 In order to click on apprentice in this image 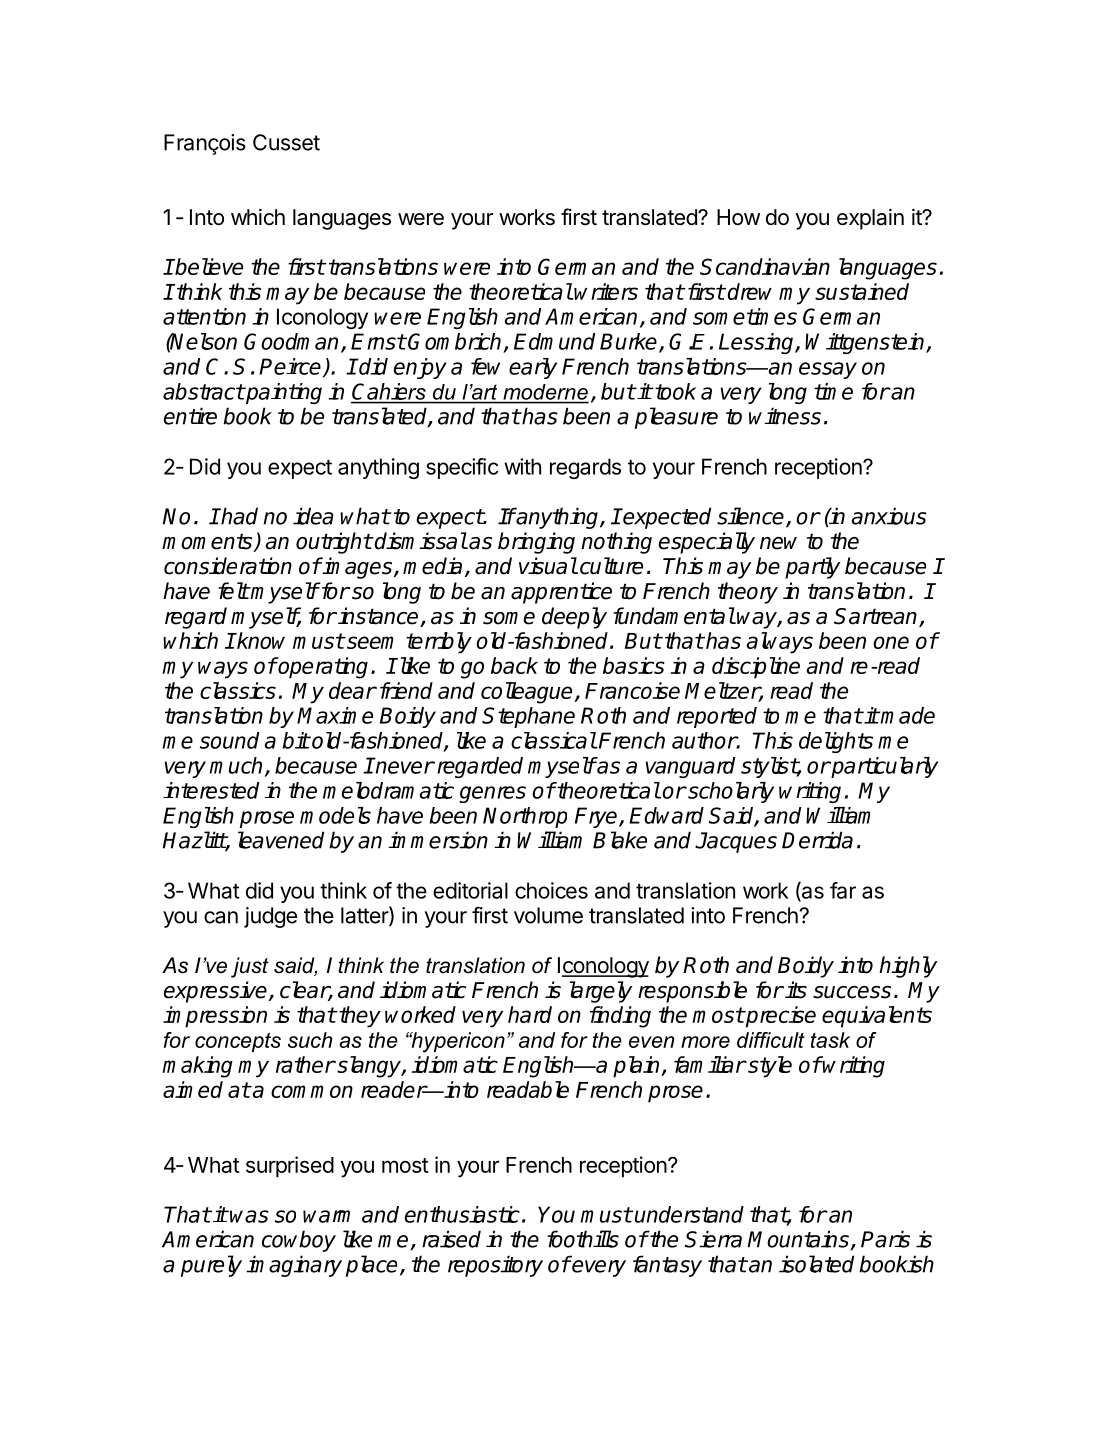, I will do `click(561, 593)`.
